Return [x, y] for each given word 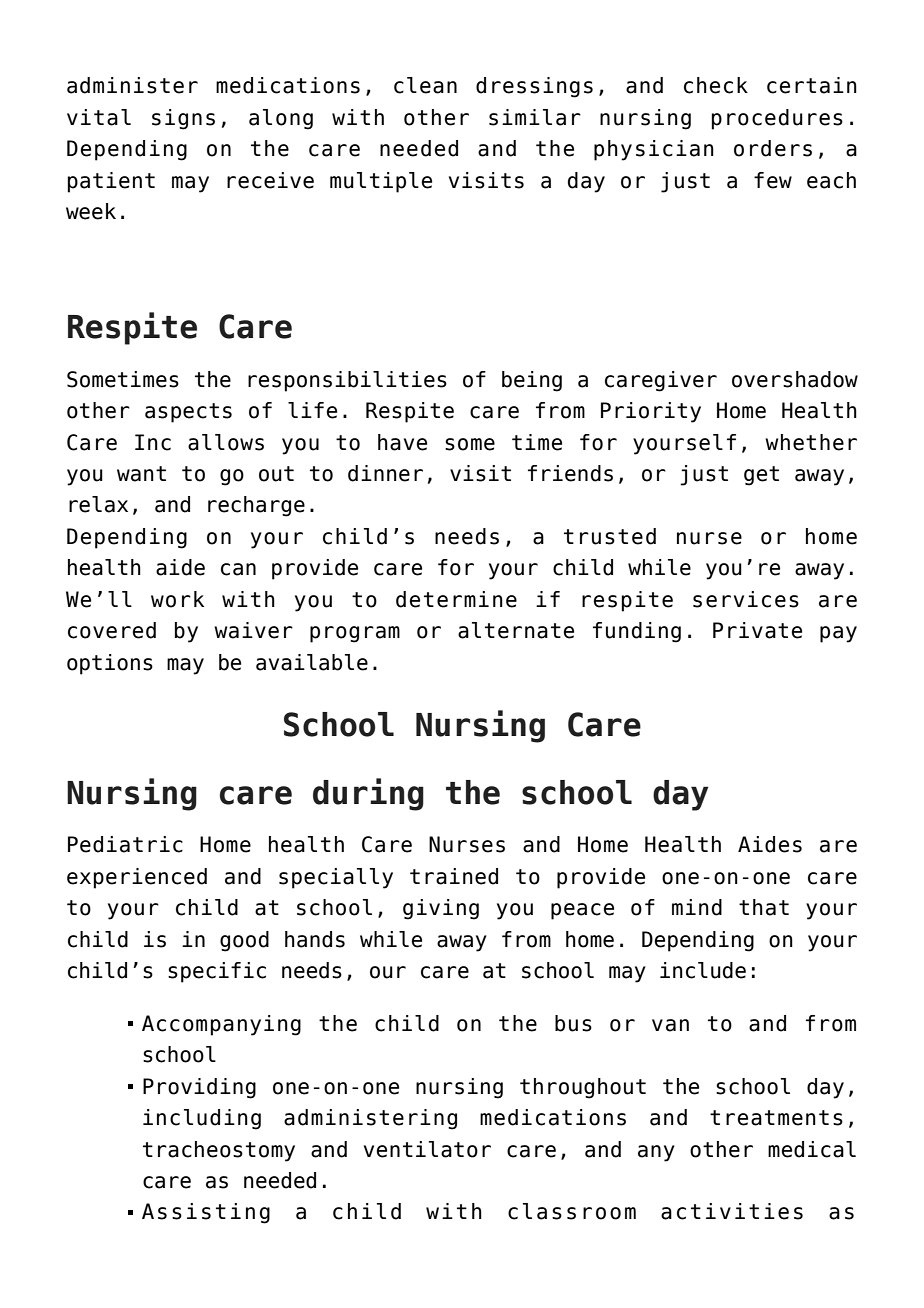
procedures [777, 119]
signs [183, 119]
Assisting [206, 1213]
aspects [188, 413]
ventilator [427, 1149]
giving [441, 909]
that [764, 907]
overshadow [795, 379]
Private [757, 630]
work [177, 599]
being [532, 381]
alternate [516, 630]
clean [425, 85]
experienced [137, 878]
